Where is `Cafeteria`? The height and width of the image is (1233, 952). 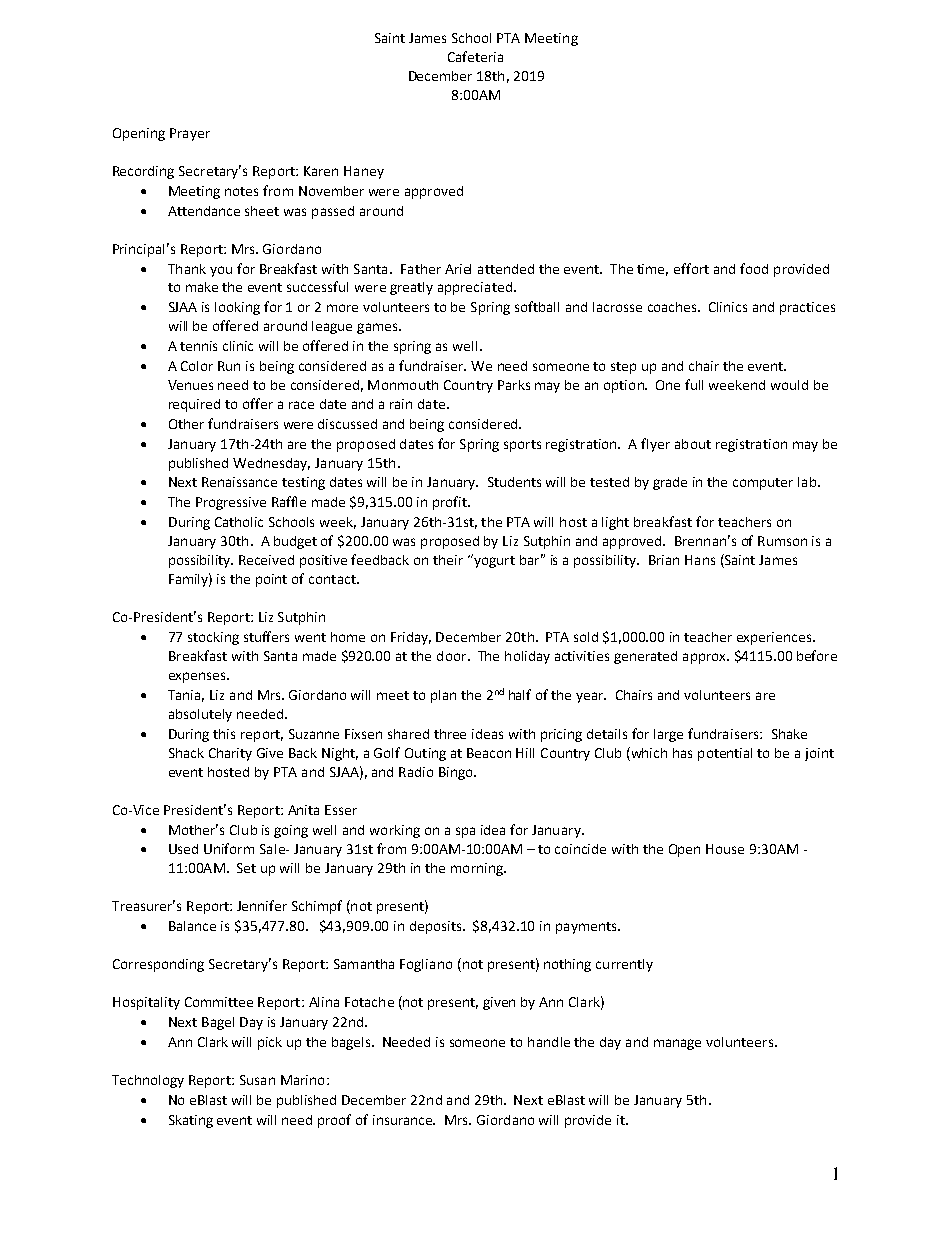
Cafeteria is located at coordinates (475, 56).
